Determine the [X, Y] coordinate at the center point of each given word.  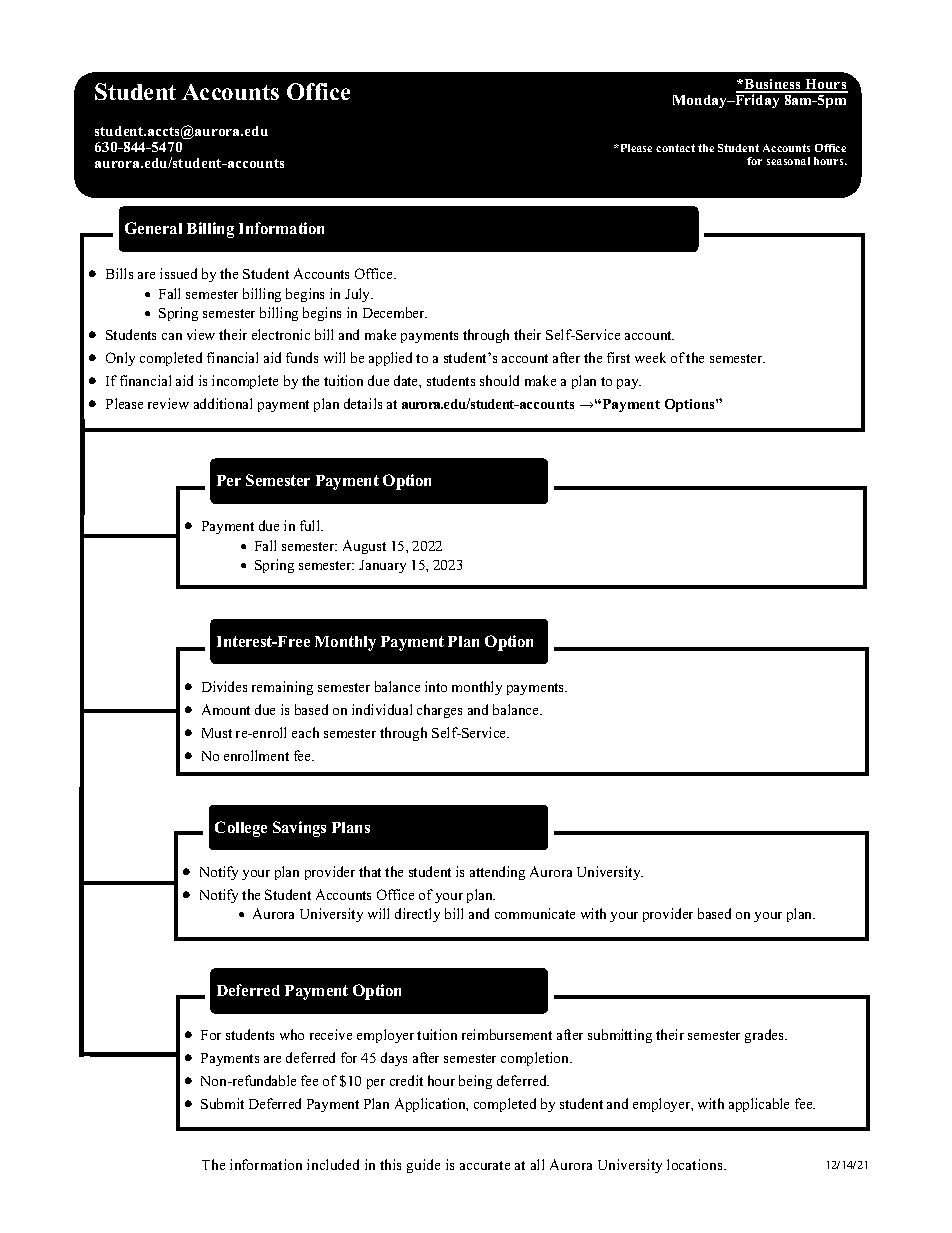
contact [675, 148]
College [241, 829]
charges [439, 711]
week [650, 357]
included [333, 1164]
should [499, 380]
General [153, 228]
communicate [535, 913]
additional [223, 403]
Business [773, 85]
